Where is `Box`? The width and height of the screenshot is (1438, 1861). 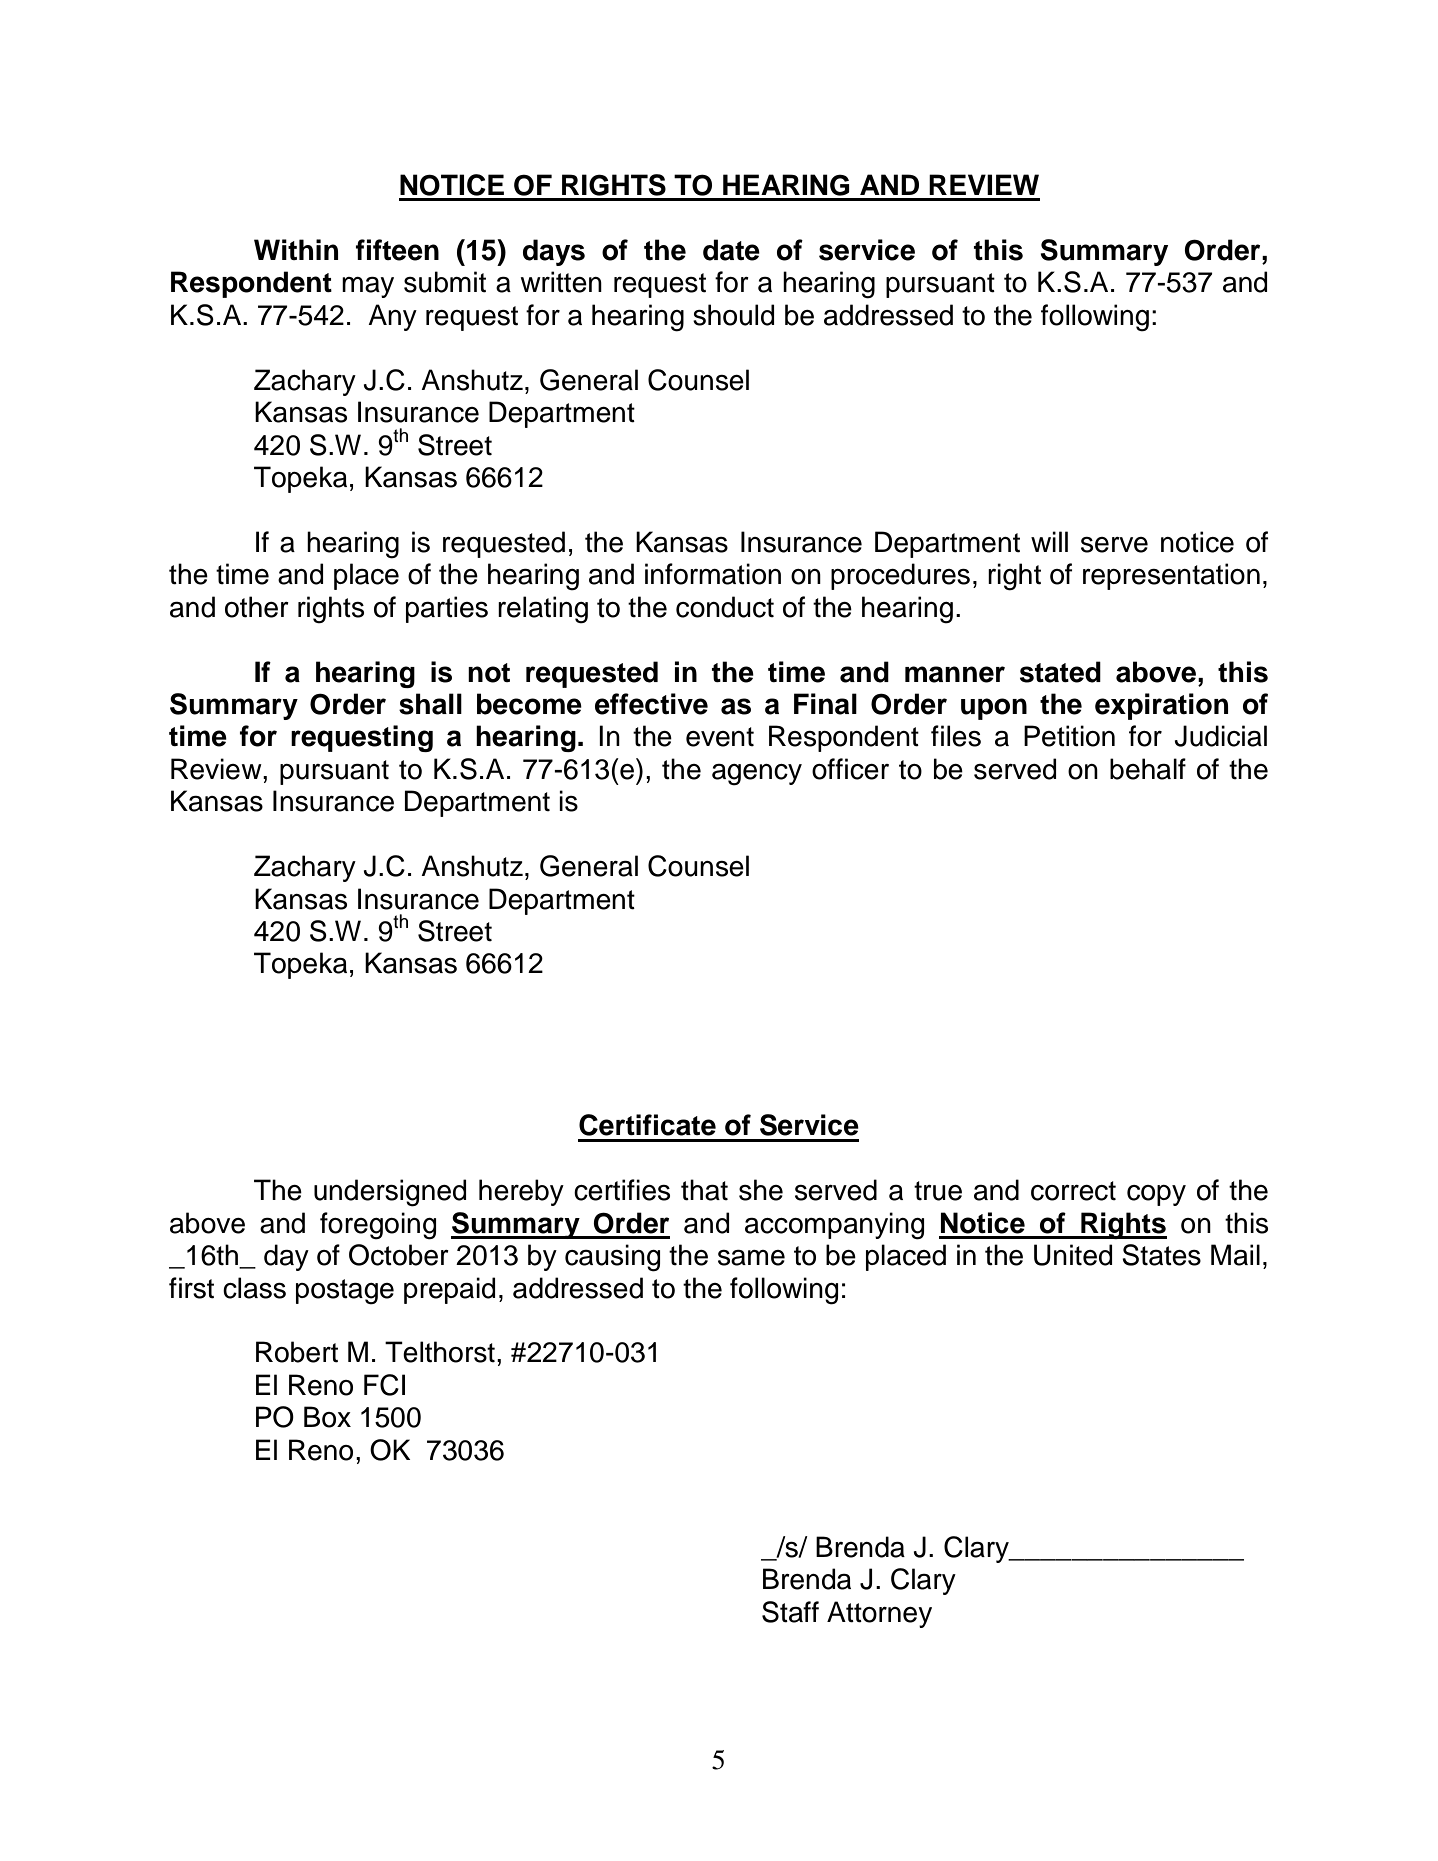
Box is located at coordinates (327, 1417).
